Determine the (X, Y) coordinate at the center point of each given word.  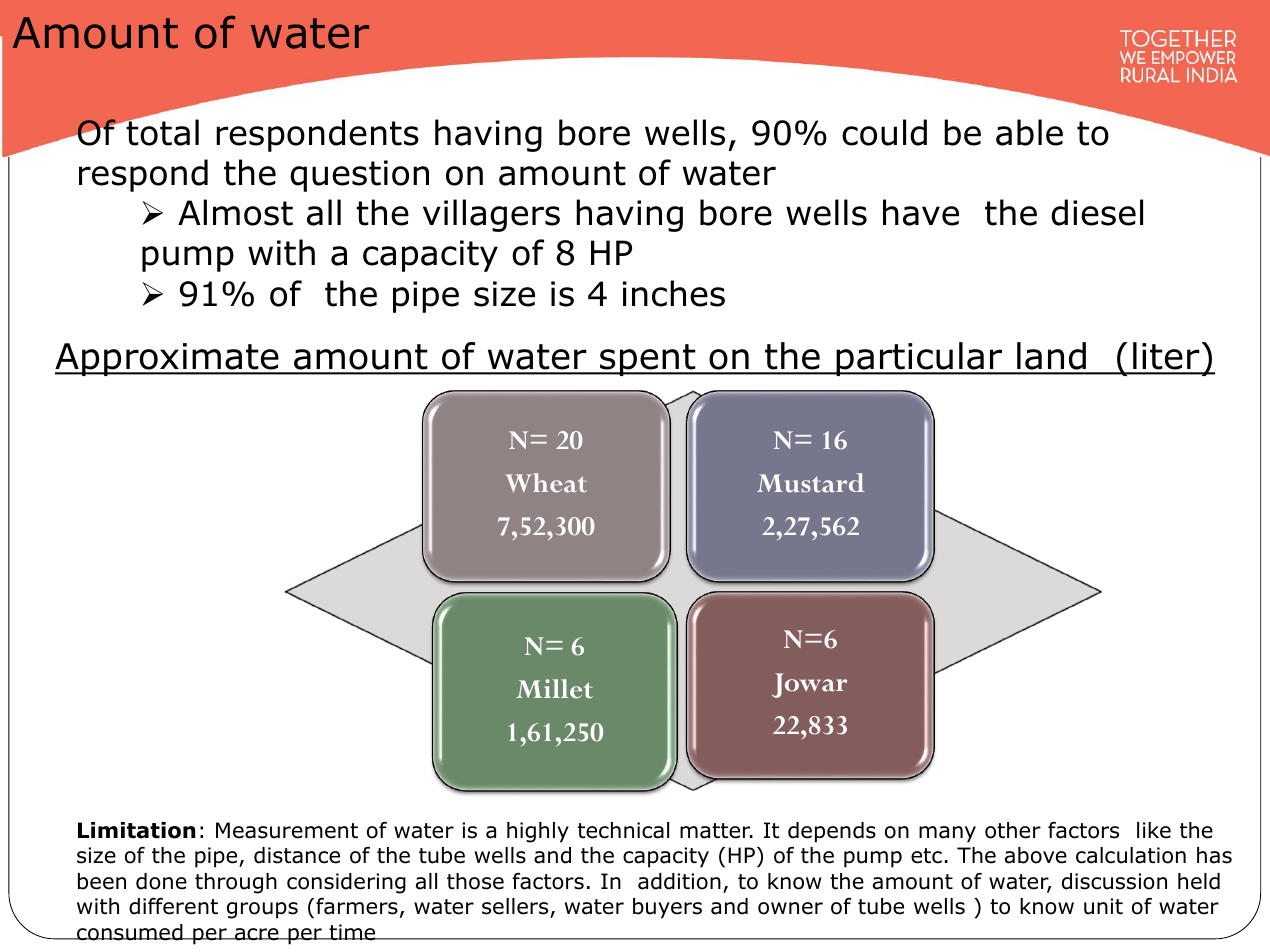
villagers (491, 215)
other (1013, 830)
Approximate (168, 359)
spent (648, 360)
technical (623, 830)
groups (262, 910)
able (1029, 132)
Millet (554, 689)
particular (919, 359)
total (161, 132)
